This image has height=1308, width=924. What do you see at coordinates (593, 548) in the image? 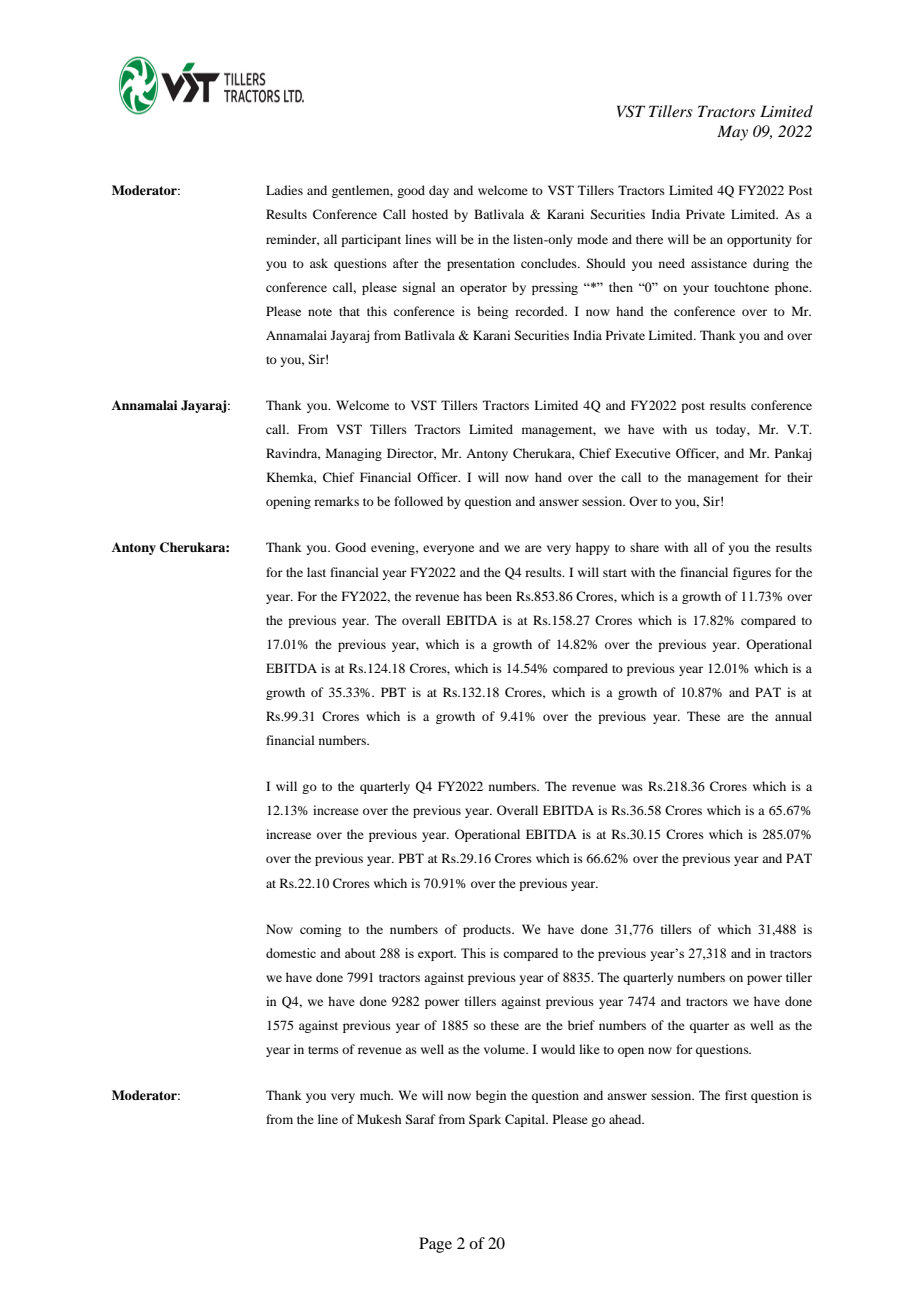
I see `happy` at bounding box center [593, 548].
